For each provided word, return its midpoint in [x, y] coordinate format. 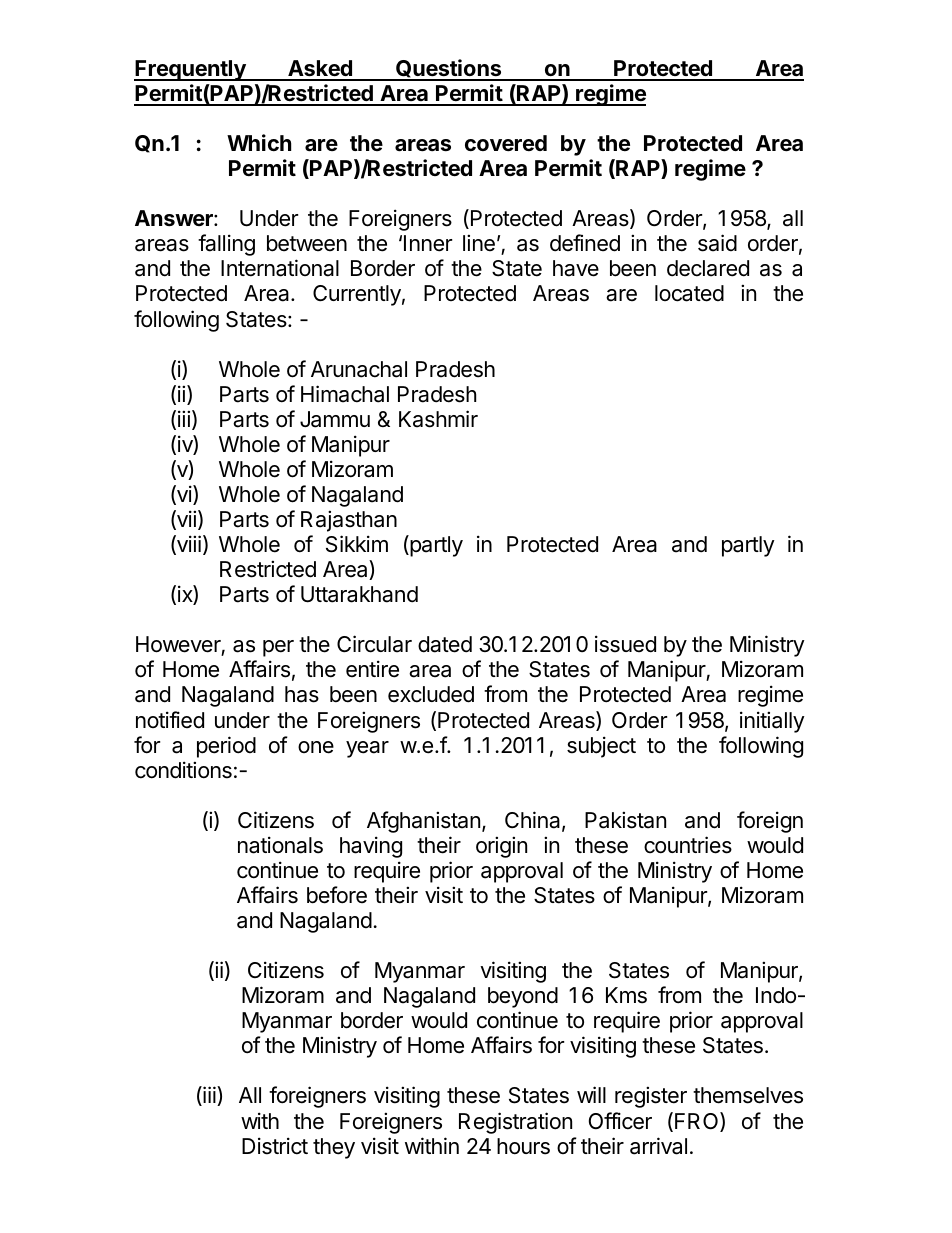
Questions [449, 69]
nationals [280, 845]
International [280, 268]
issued [625, 644]
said [717, 243]
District [275, 1146]
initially [772, 722]
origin [501, 847]
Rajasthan [349, 521]
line [479, 243]
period [226, 747]
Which [259, 142]
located [689, 293]
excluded [431, 694]
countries [688, 845]
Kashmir [438, 419]
